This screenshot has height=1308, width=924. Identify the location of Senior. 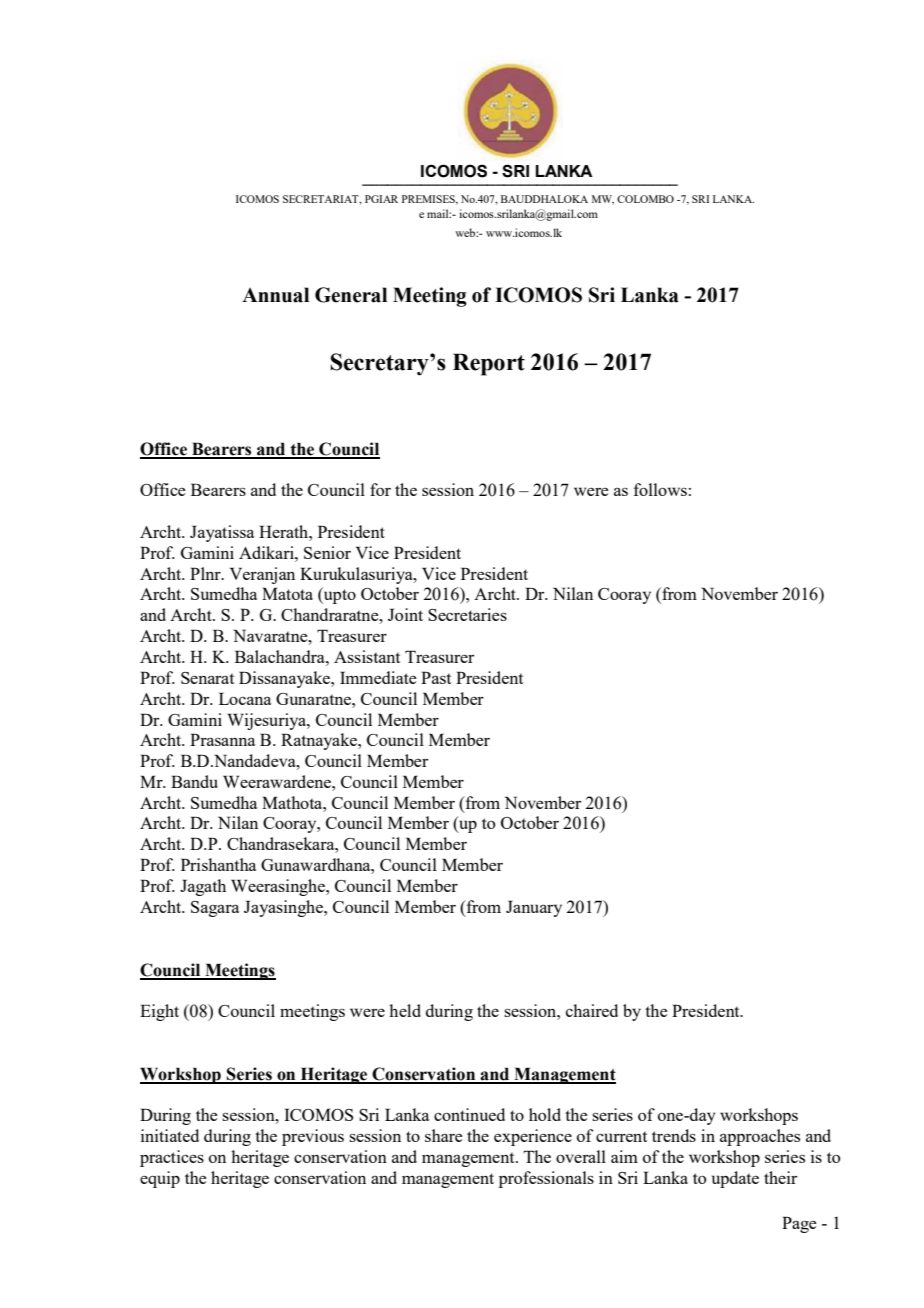
(327, 552).
